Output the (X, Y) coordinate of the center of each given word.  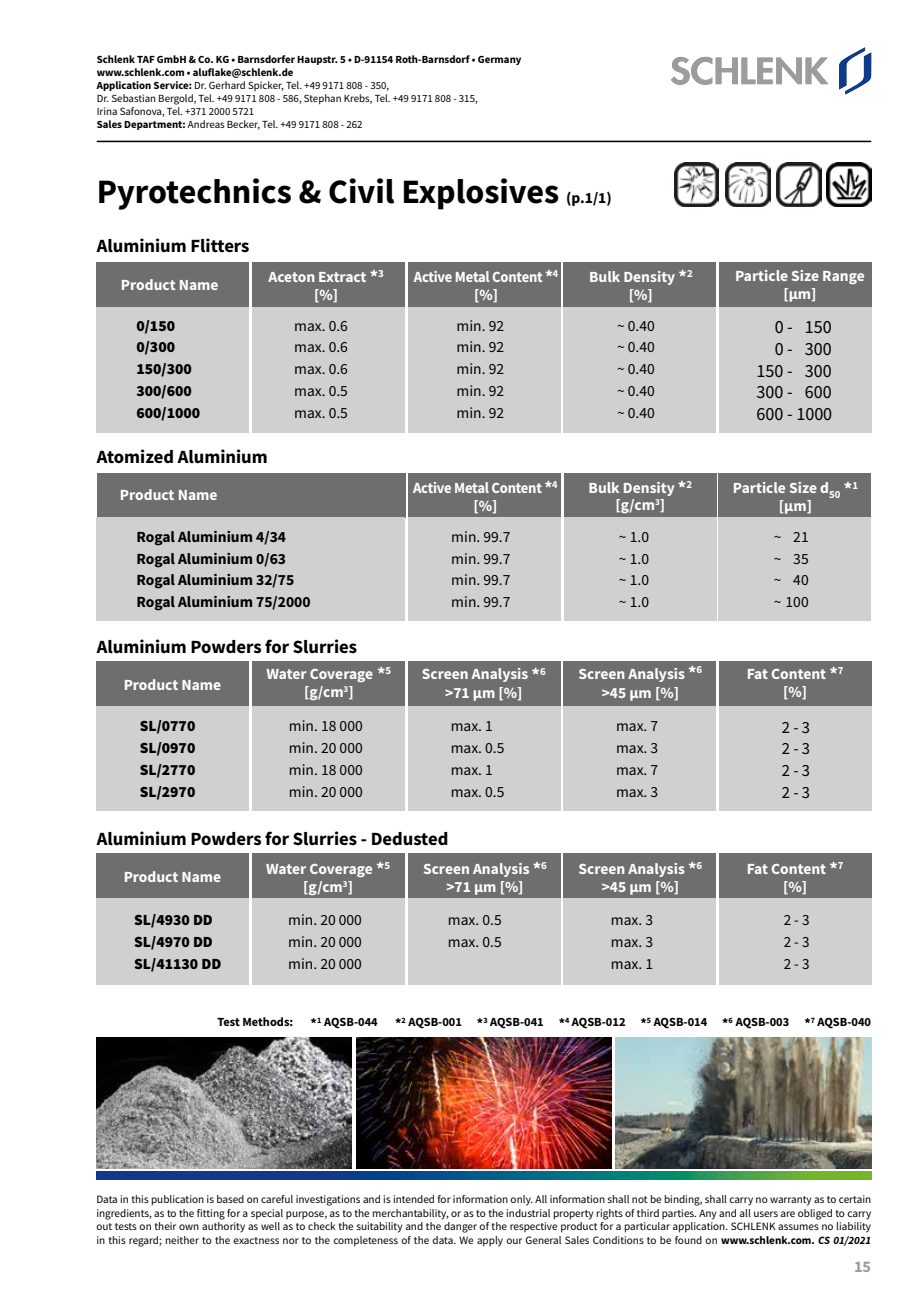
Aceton (291, 277)
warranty (791, 1201)
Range (843, 277)
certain (855, 1199)
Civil (361, 191)
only (521, 1200)
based (230, 1199)
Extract (342, 277)
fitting (211, 1214)
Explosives (481, 194)
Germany (499, 60)
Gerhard (227, 85)
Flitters (220, 245)
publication (177, 1200)
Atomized (134, 456)
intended (413, 1199)
